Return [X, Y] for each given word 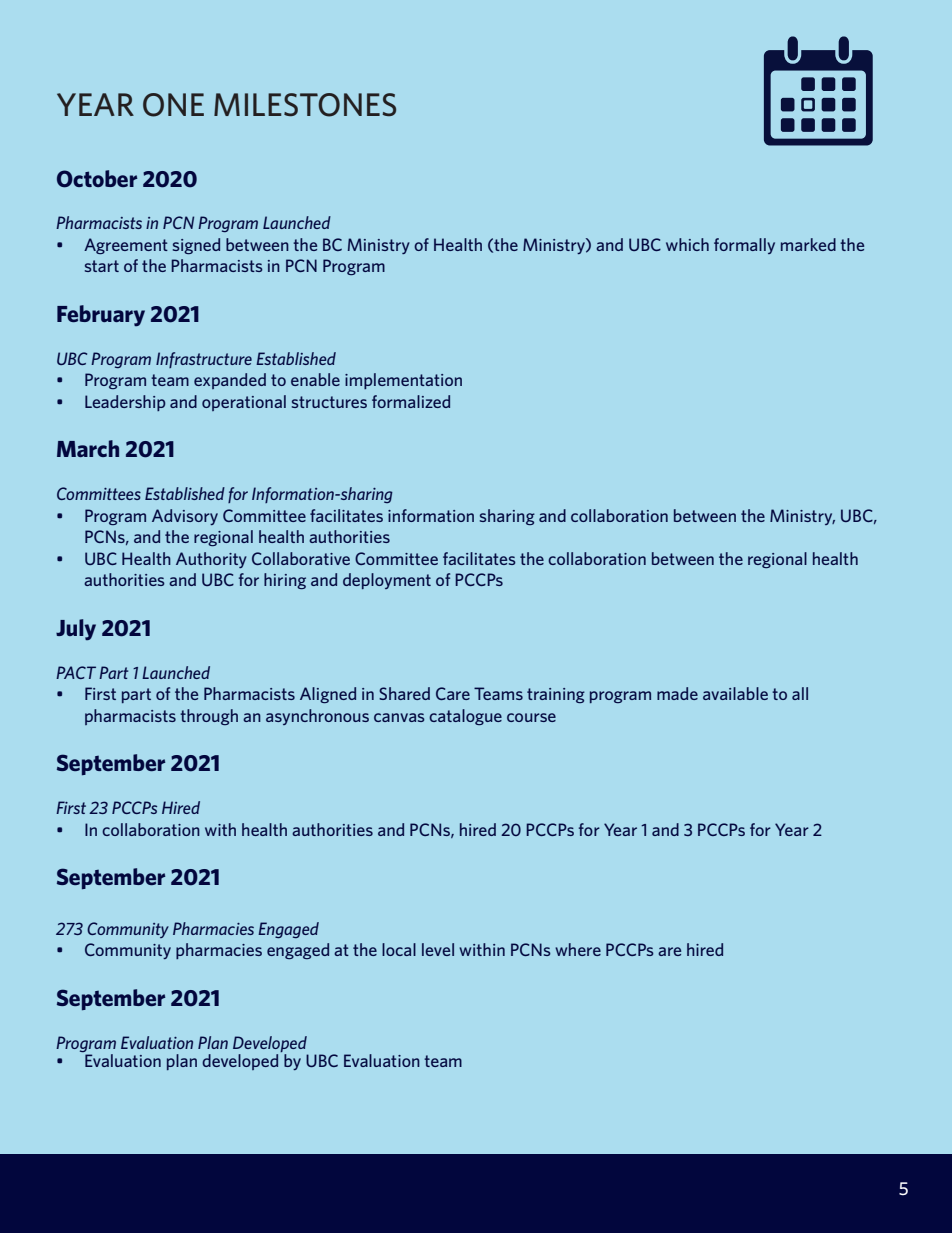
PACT [76, 672]
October [97, 179]
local [399, 949]
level [438, 949]
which [687, 244]
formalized [411, 401]
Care [453, 693]
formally [744, 246]
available [735, 693]
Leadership [125, 403]
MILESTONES [305, 105]
